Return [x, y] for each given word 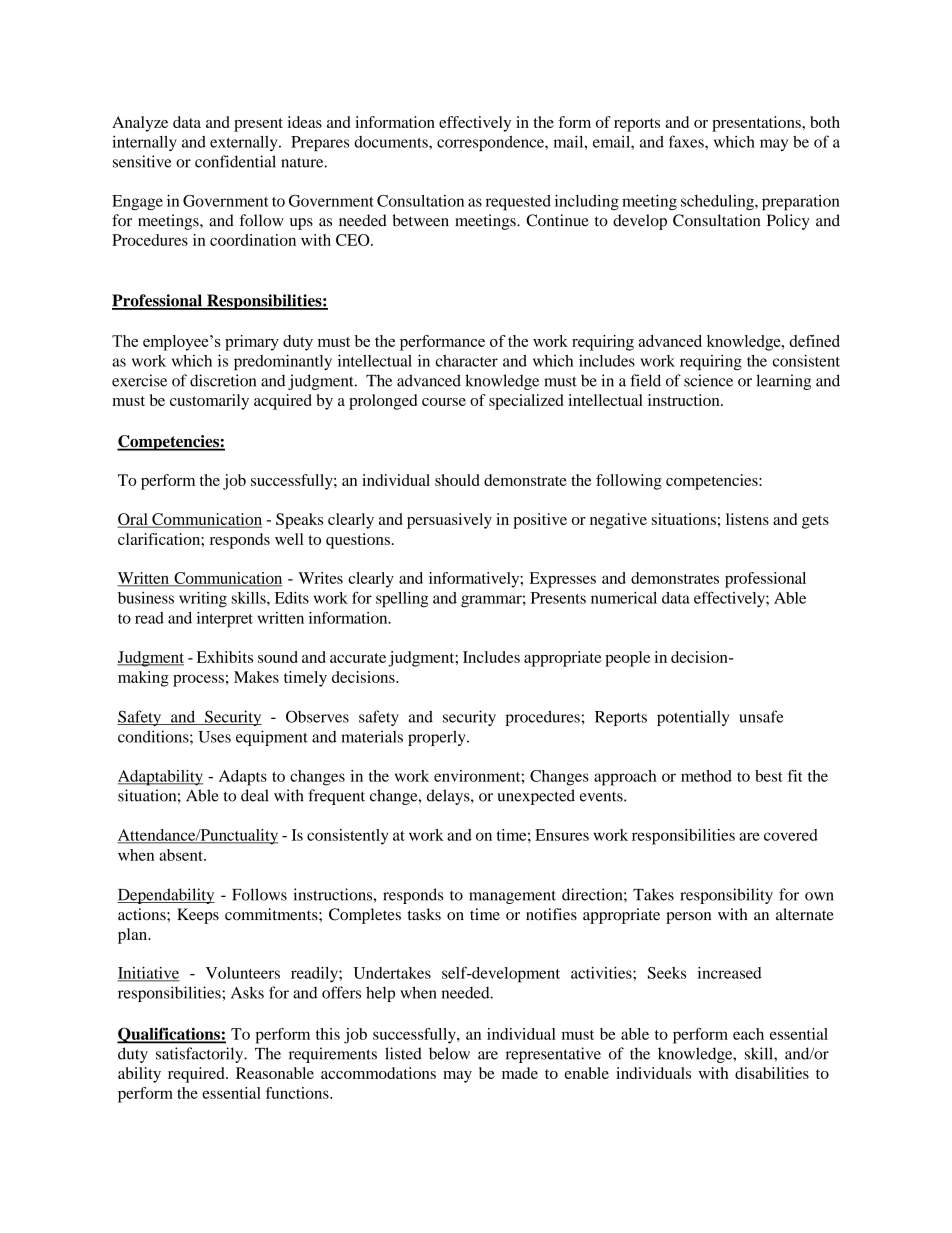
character [467, 361]
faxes [687, 141]
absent [182, 855]
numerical [624, 598]
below [449, 1053]
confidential [235, 161]
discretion [223, 380]
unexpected [536, 797]
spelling [402, 600]
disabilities [772, 1073]
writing [203, 600]
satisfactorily [201, 1055]
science [708, 380]
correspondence [491, 143]
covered [791, 835]
